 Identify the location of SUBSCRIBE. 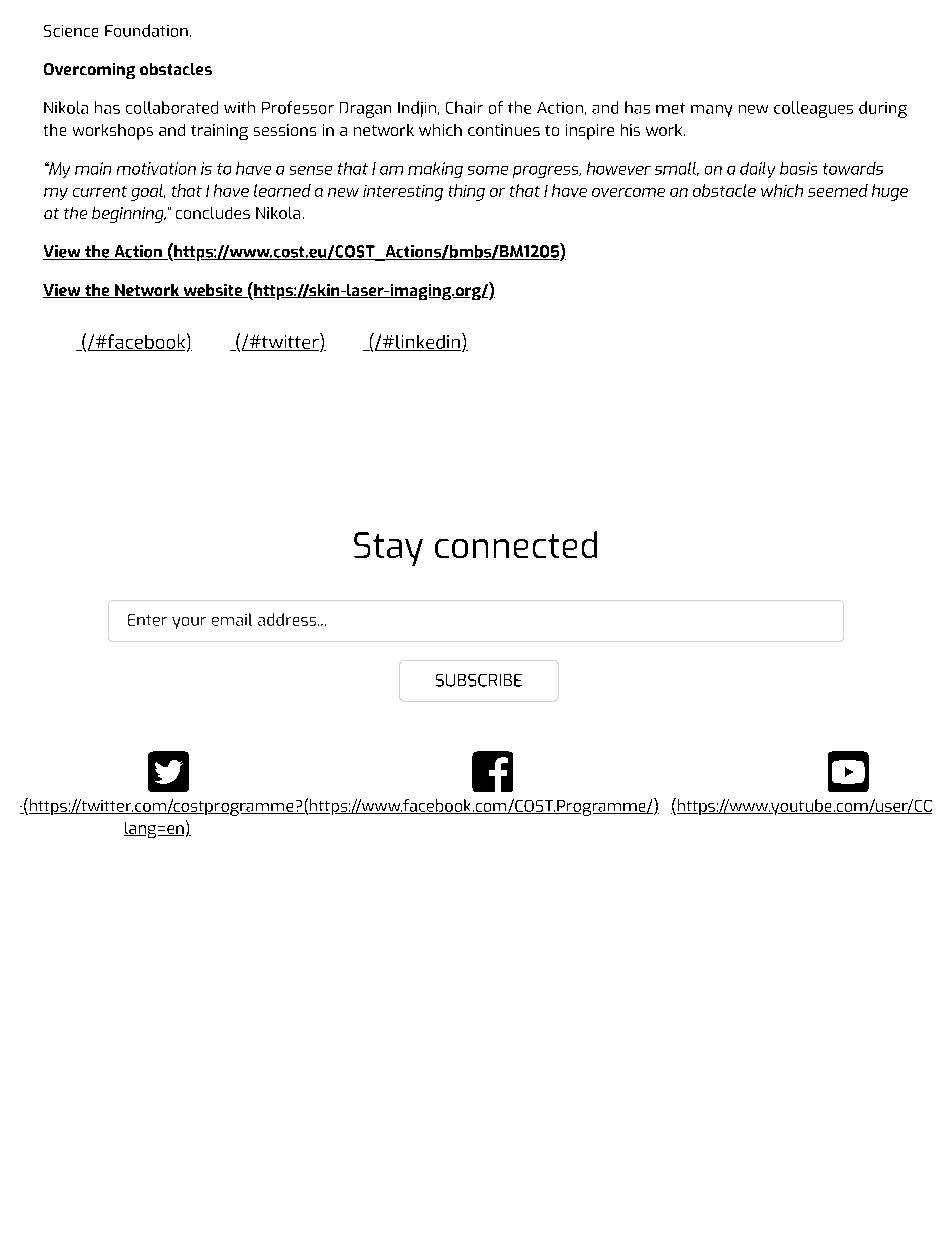
(479, 680).
